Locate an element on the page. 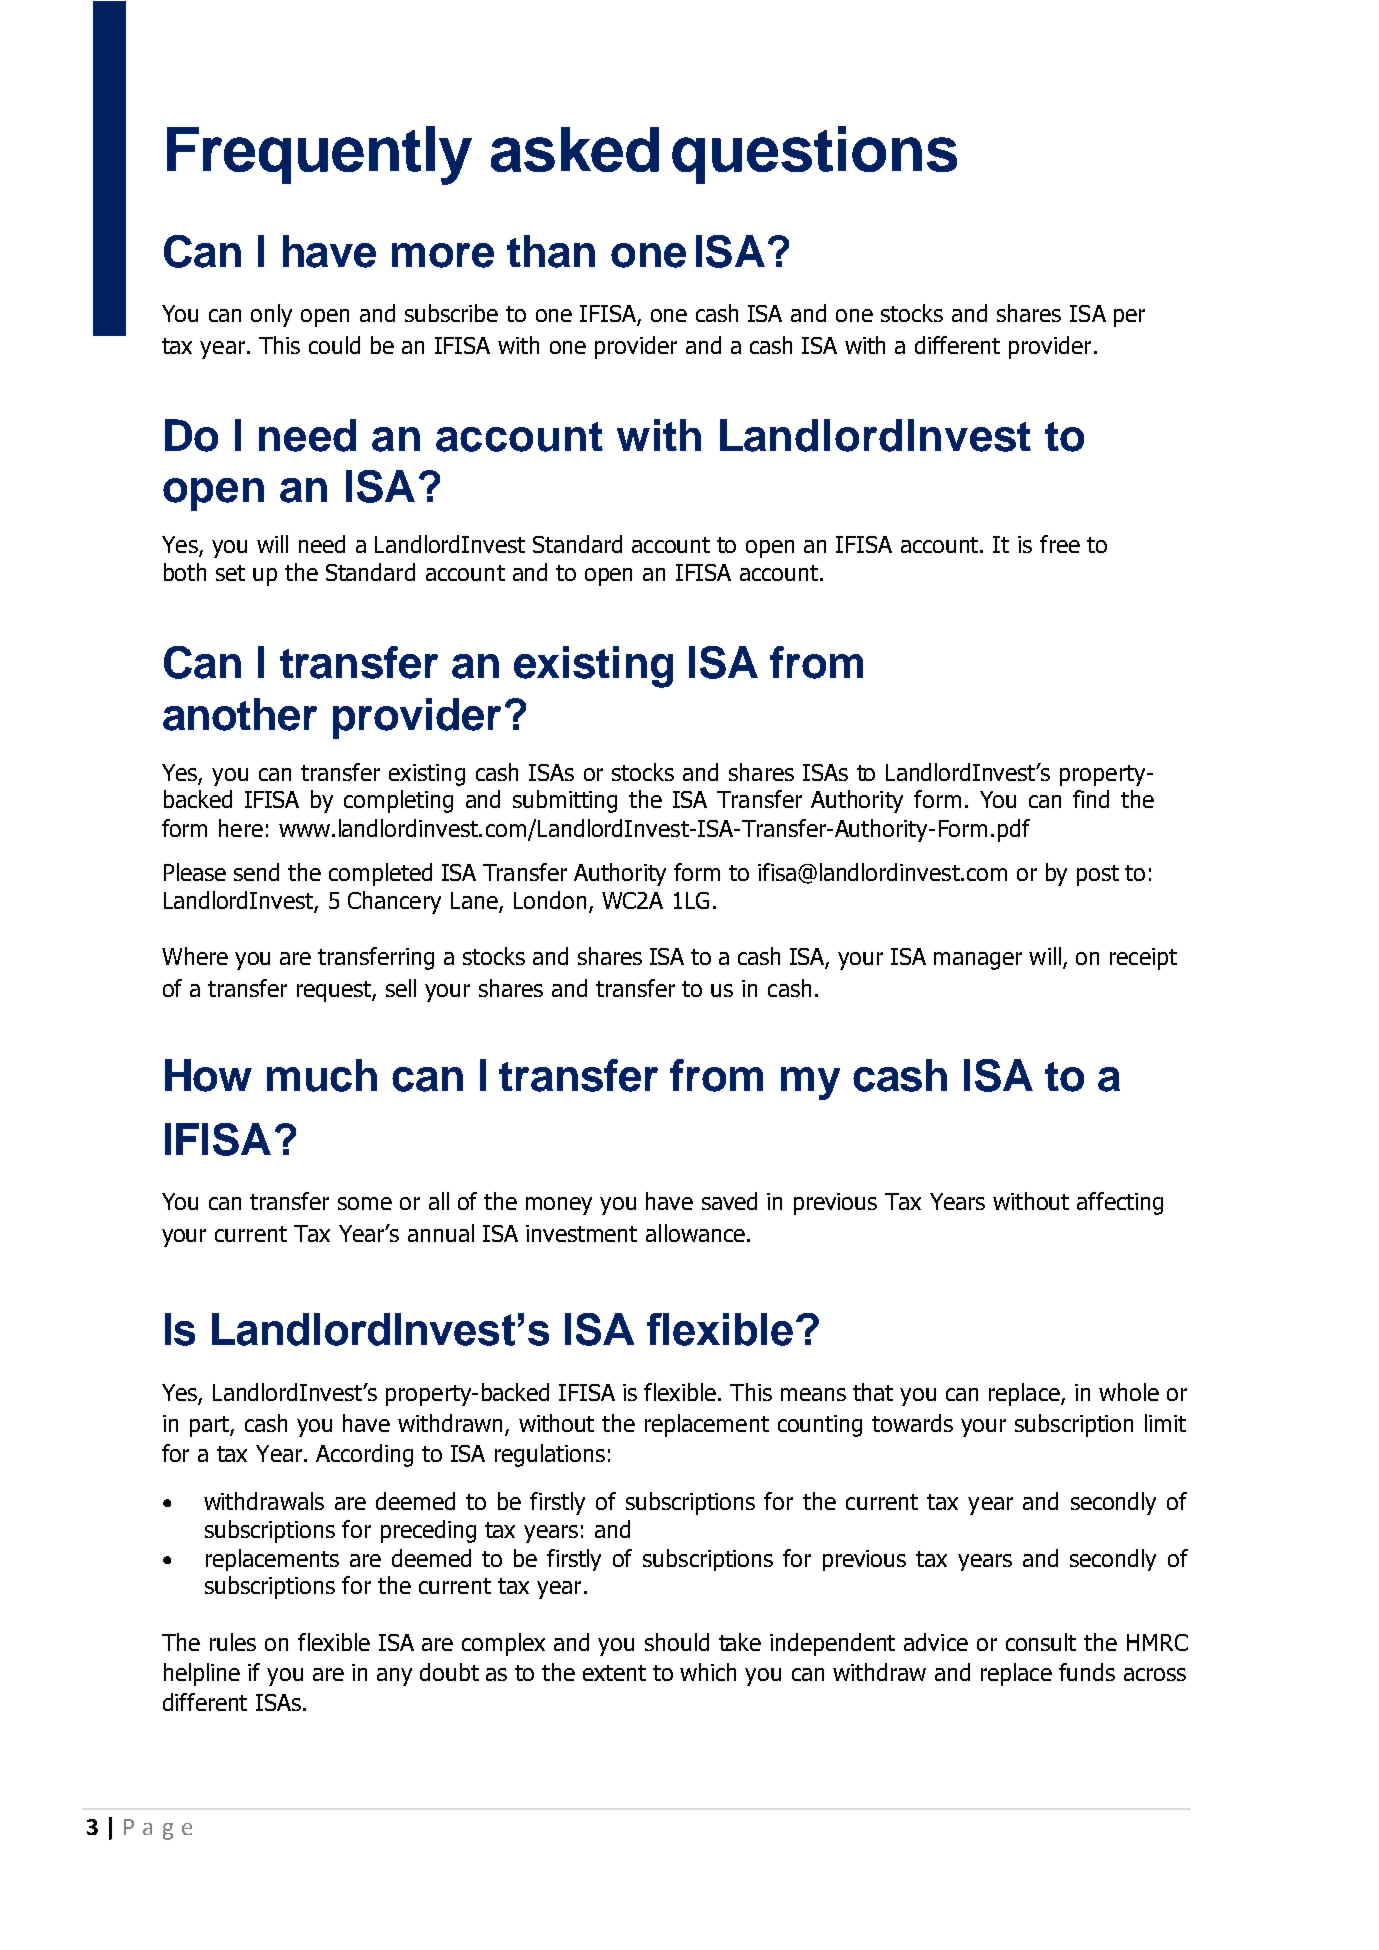 Image resolution: width=1379 pixels, height=1950 pixels. Frequently is located at coordinates (319, 155).
